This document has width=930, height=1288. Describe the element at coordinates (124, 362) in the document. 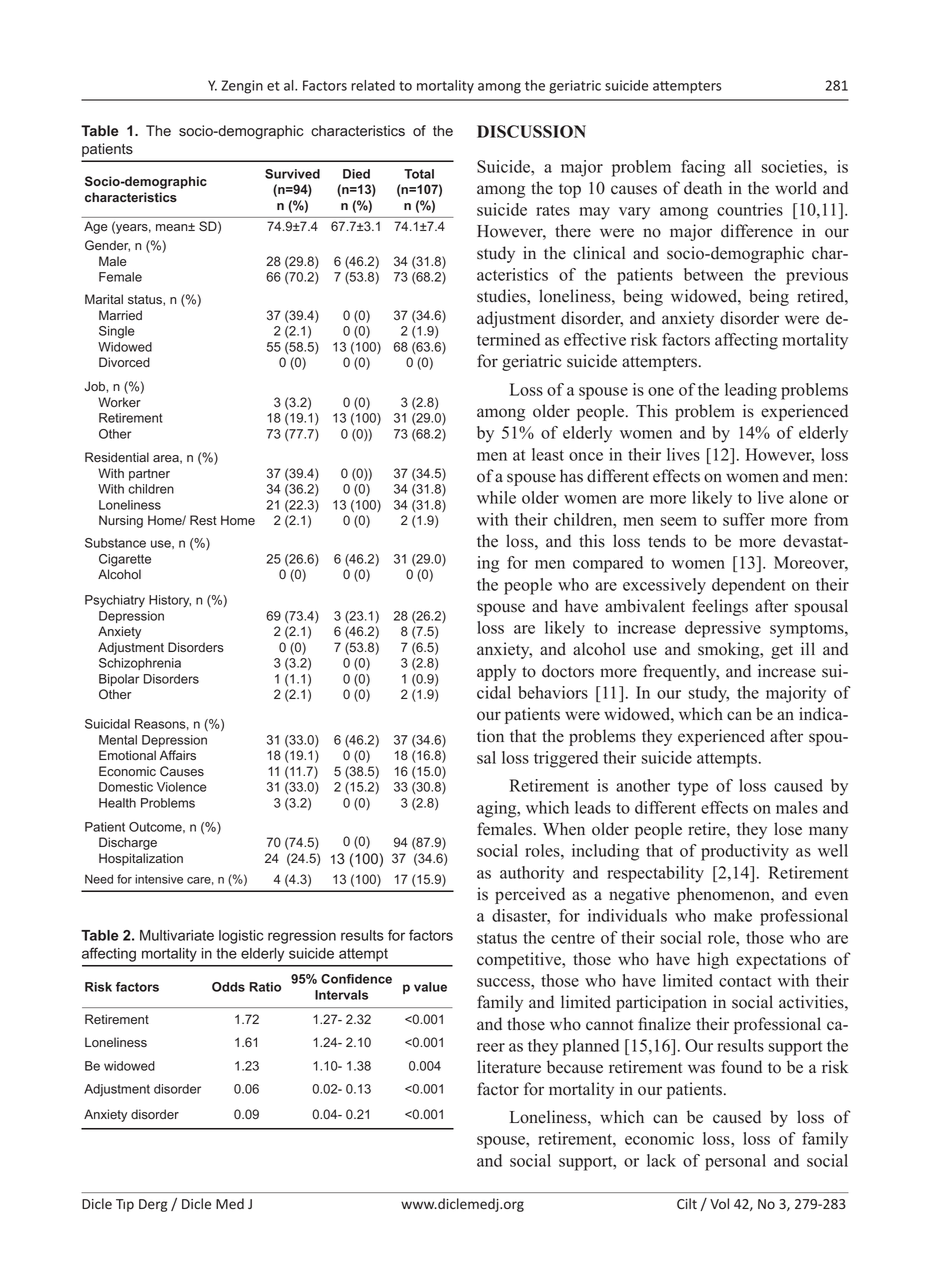

I see `Divorced` at that location.
